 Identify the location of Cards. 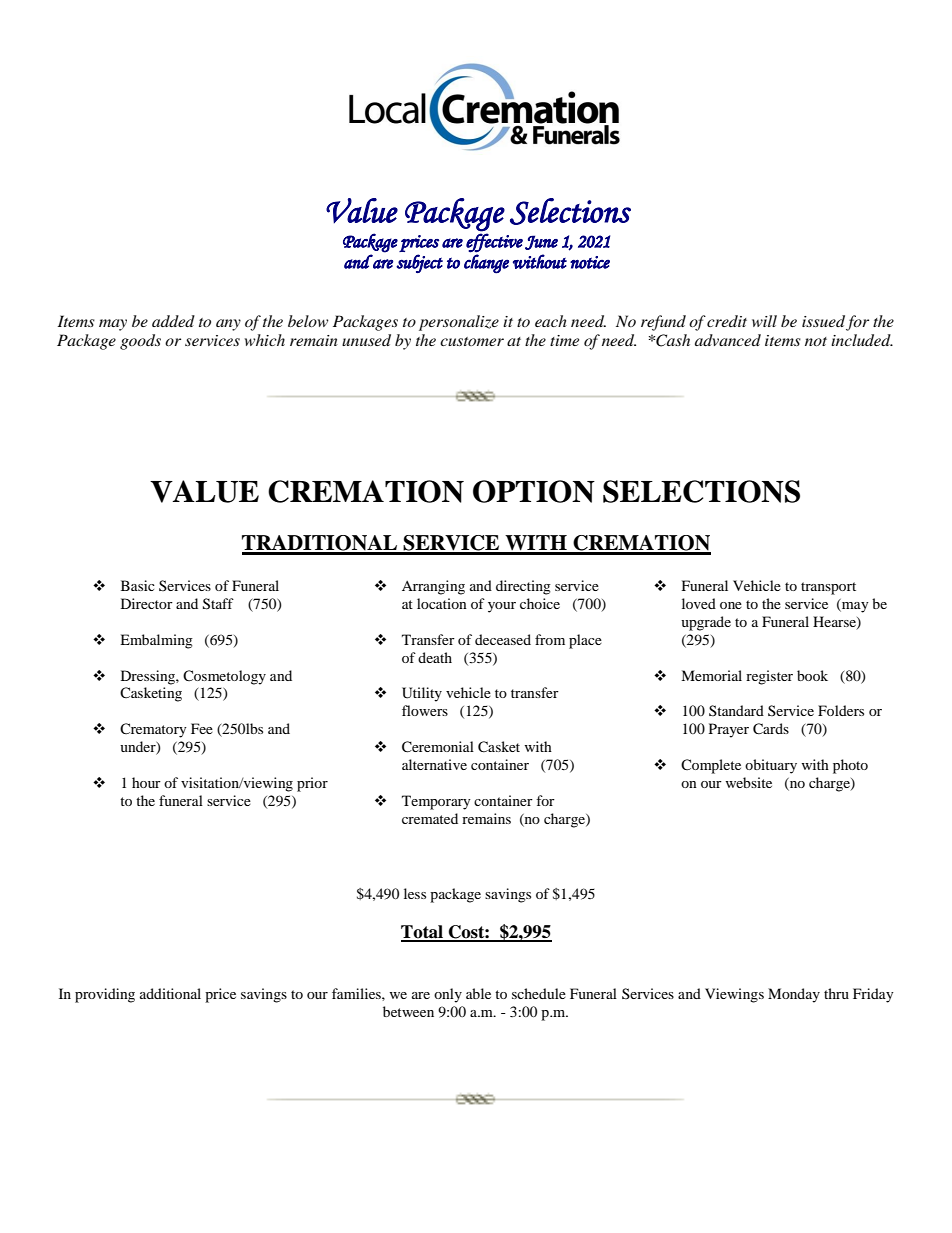
(771, 729).
